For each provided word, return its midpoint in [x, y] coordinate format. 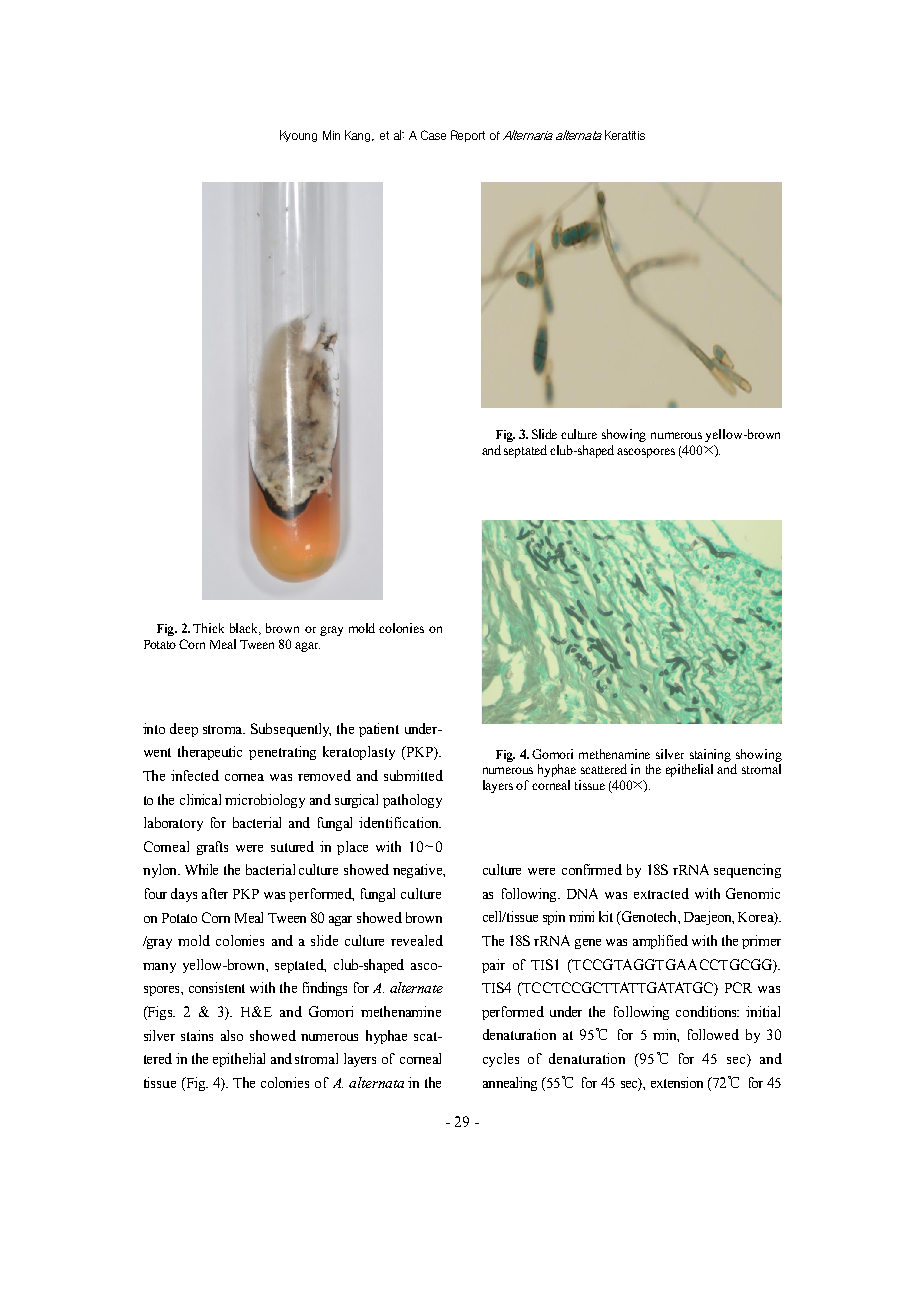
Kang [359, 136]
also [232, 1035]
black [245, 629]
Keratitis [625, 135]
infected [195, 775]
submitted [413, 775]
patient [379, 730]
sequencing [747, 871]
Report [468, 136]
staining [710, 755]
